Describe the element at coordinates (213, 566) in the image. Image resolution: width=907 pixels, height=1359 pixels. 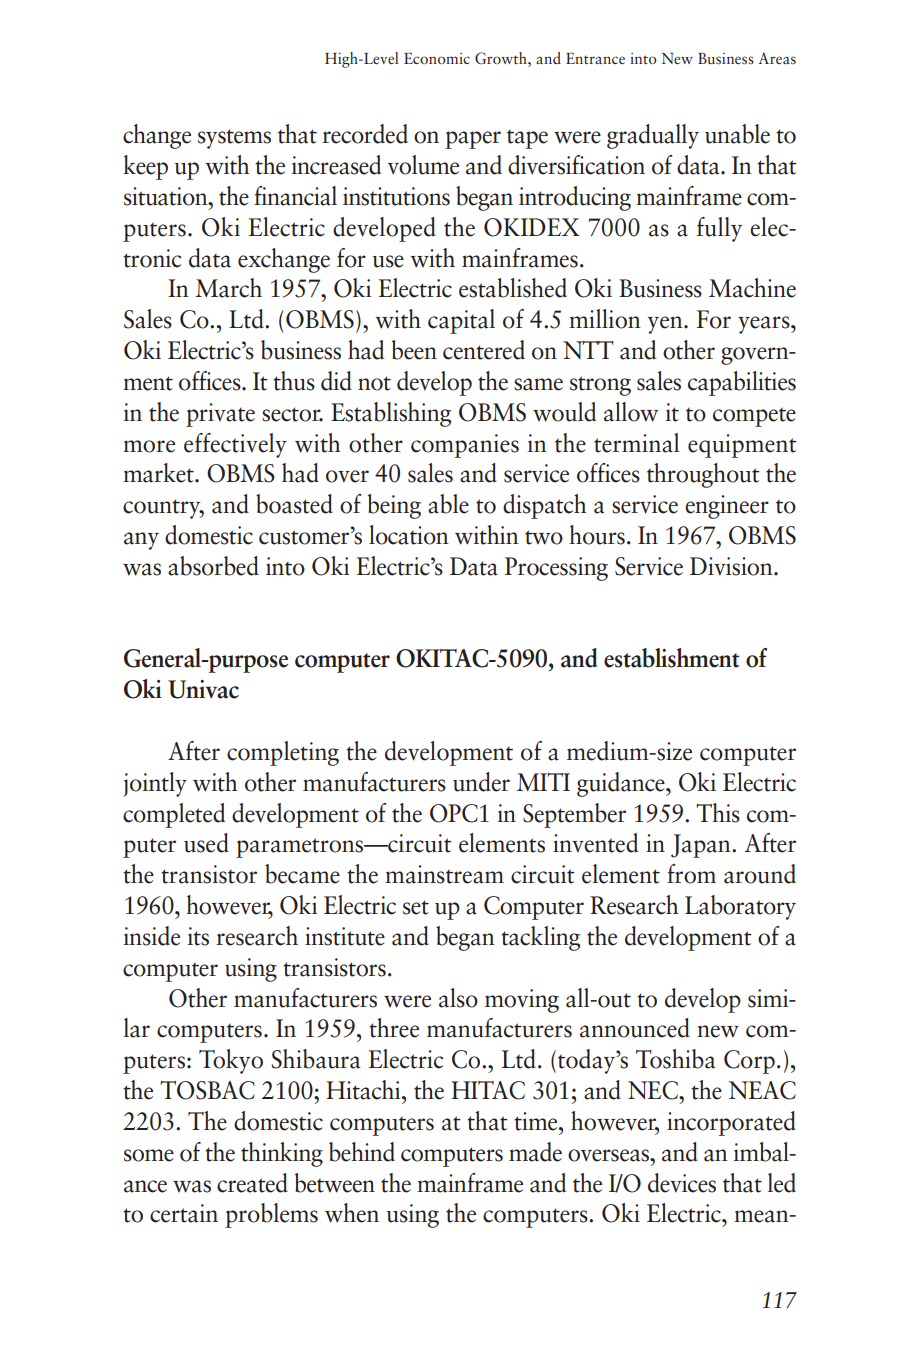
I see `absorbed` at that location.
